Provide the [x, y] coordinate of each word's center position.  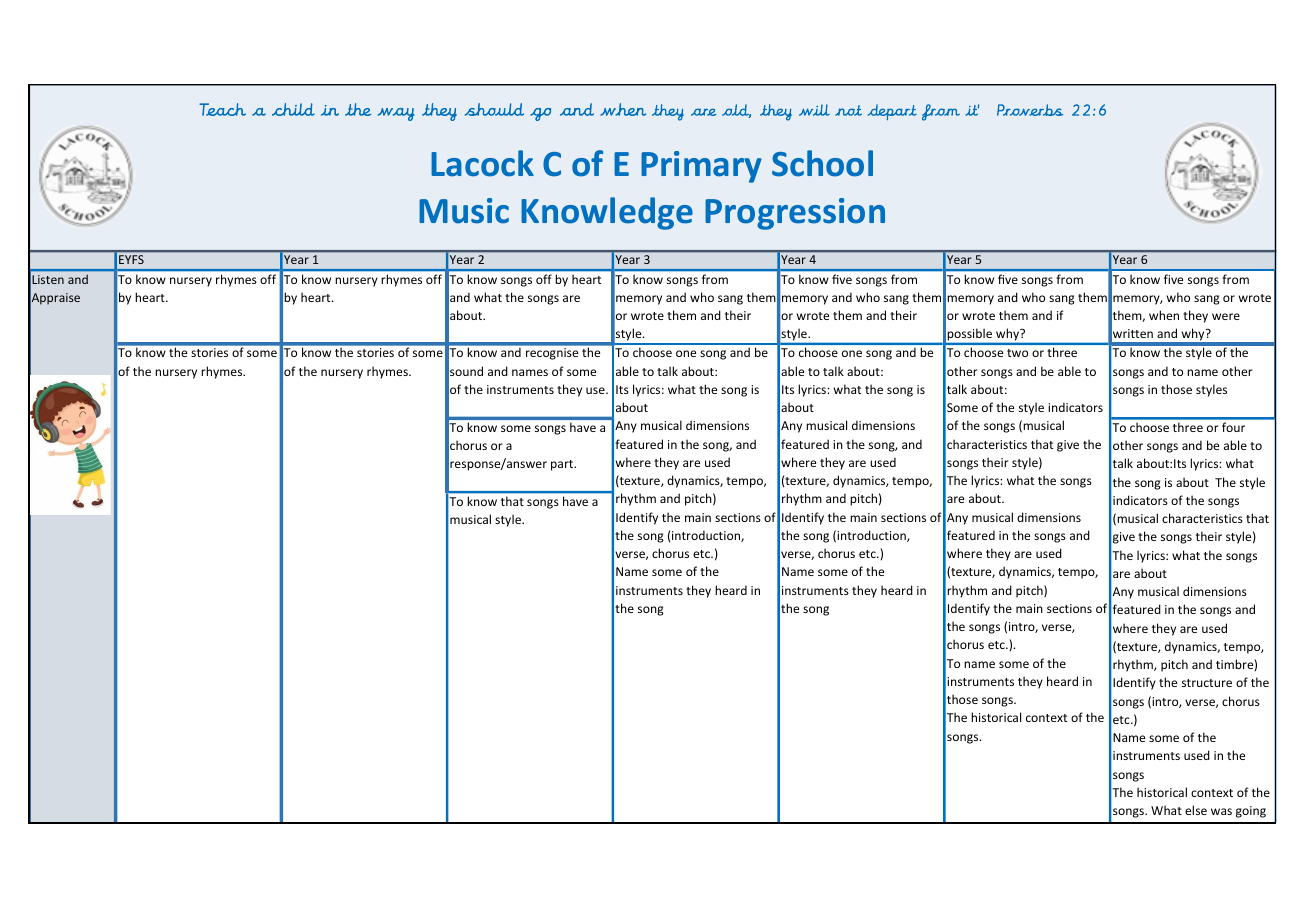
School [822, 163]
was [1221, 811]
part [563, 465]
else [1196, 810]
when [1164, 315]
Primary [701, 167]
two [1017, 353]
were [1226, 316]
